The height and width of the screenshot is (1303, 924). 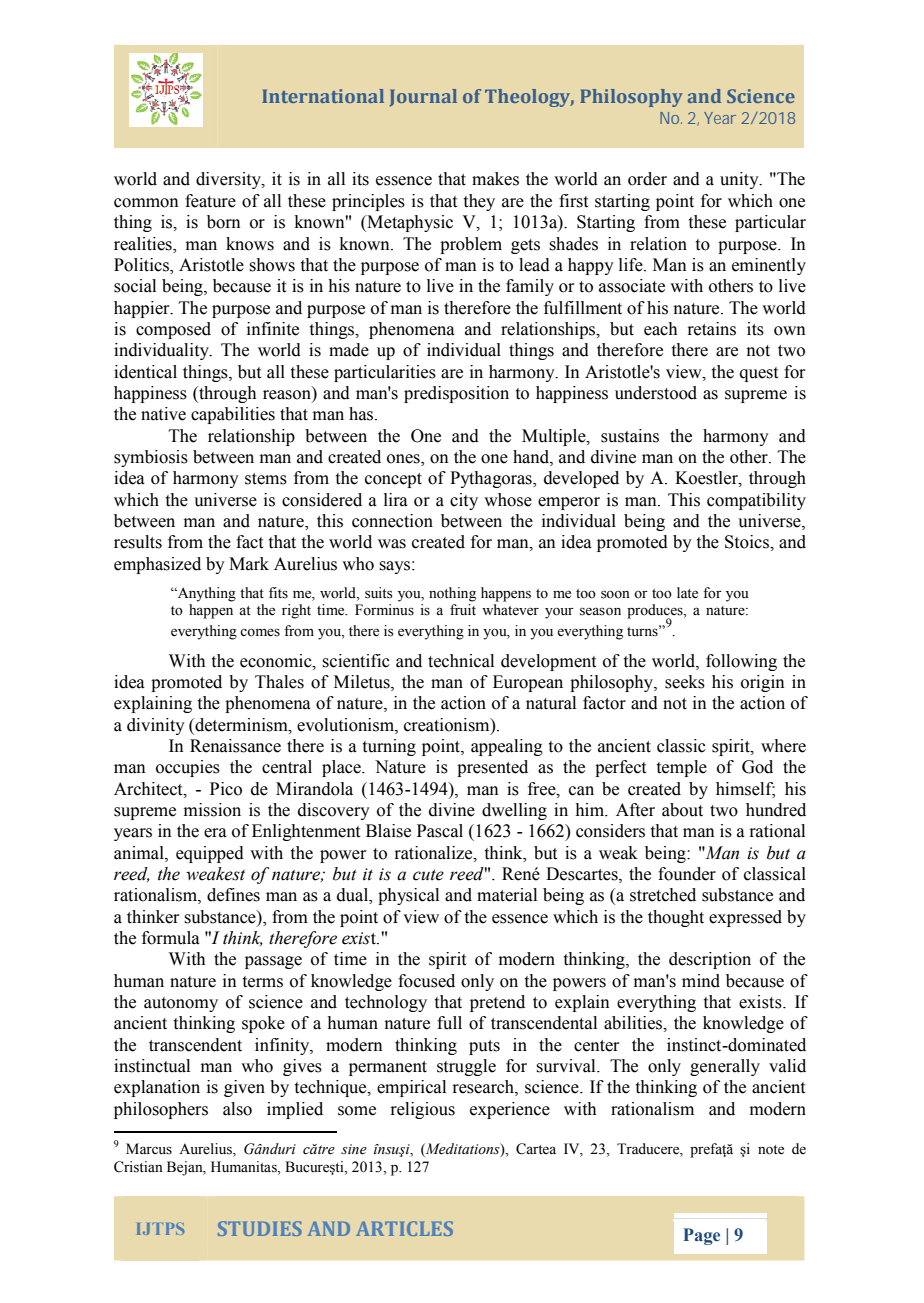 What do you see at coordinates (260, 1228) in the screenshot?
I see `STUDIES` at bounding box center [260, 1228].
